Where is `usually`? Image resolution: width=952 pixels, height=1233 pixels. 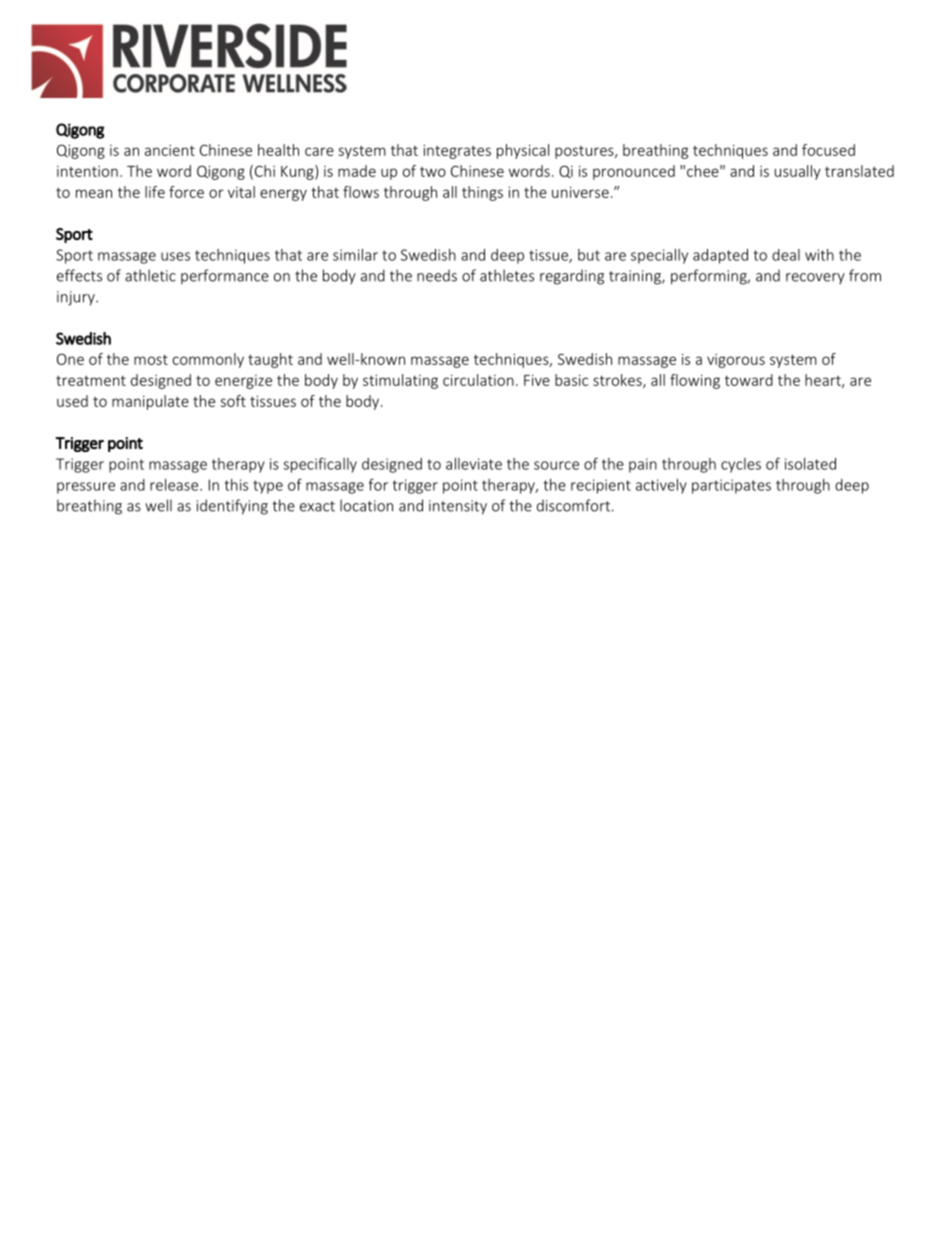 usually is located at coordinates (798, 172).
